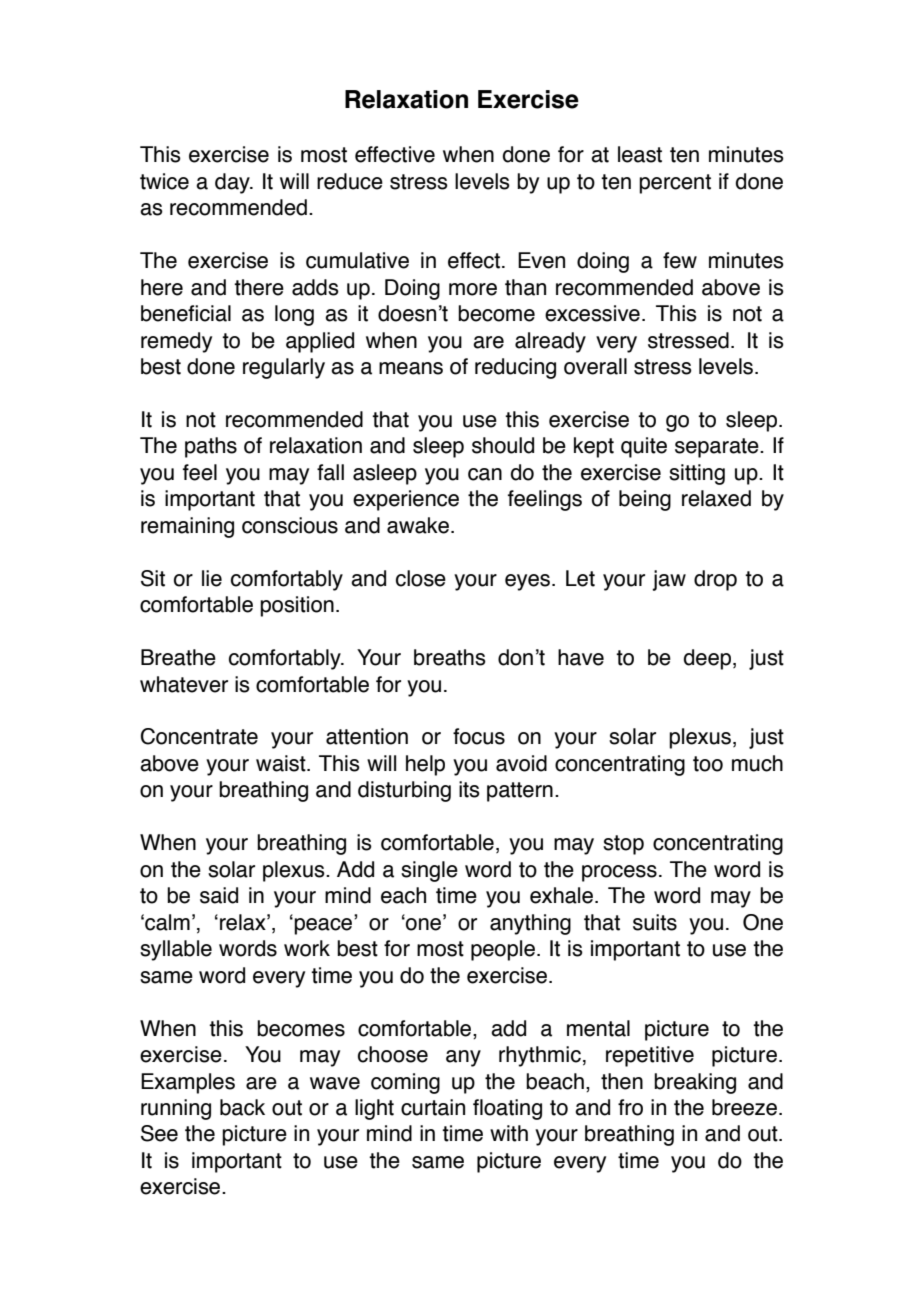  Describe the element at coordinates (284, 368) in the screenshot. I see `regularly` at that location.
